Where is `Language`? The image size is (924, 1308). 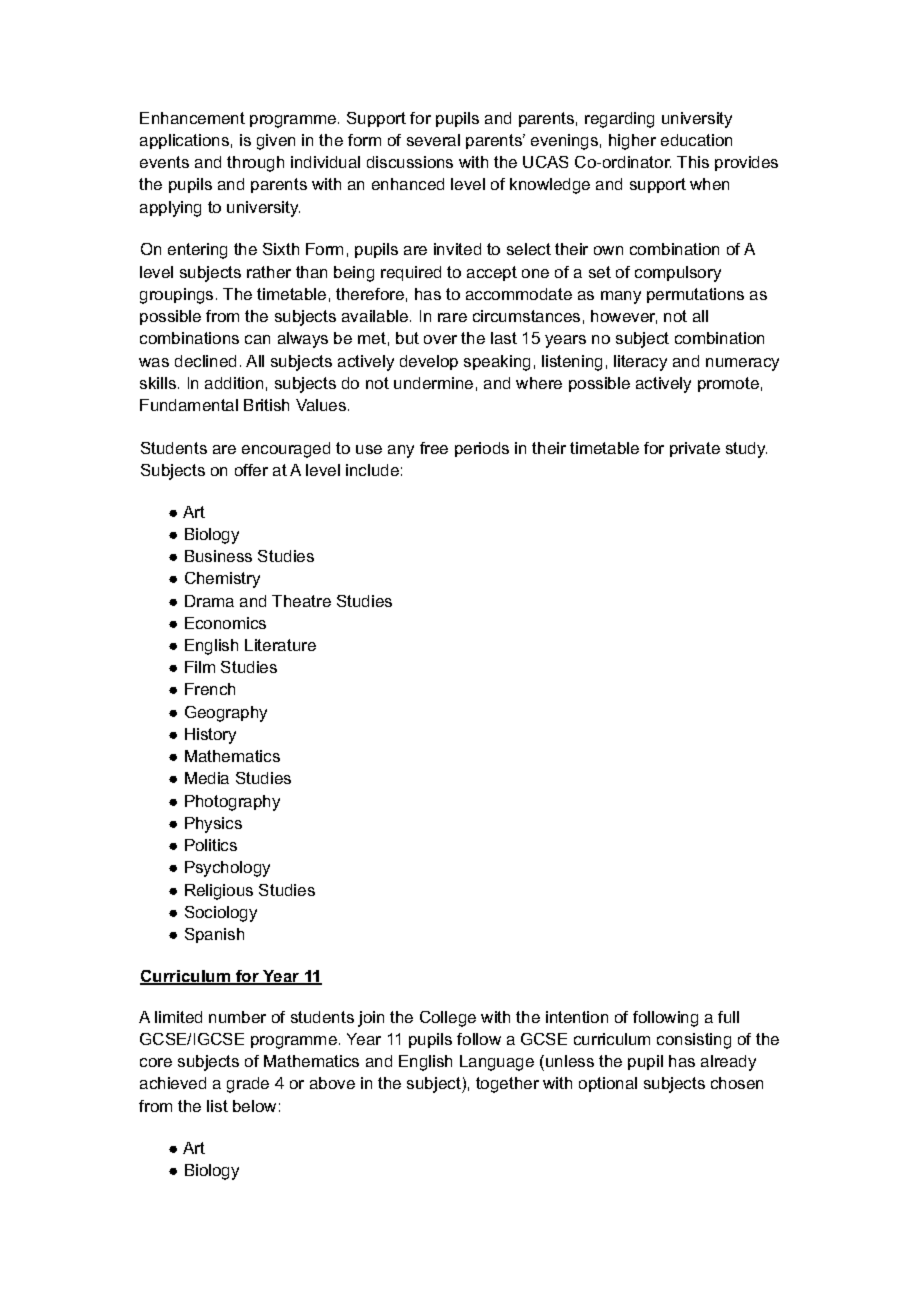
Language is located at coordinates (497, 1063).
